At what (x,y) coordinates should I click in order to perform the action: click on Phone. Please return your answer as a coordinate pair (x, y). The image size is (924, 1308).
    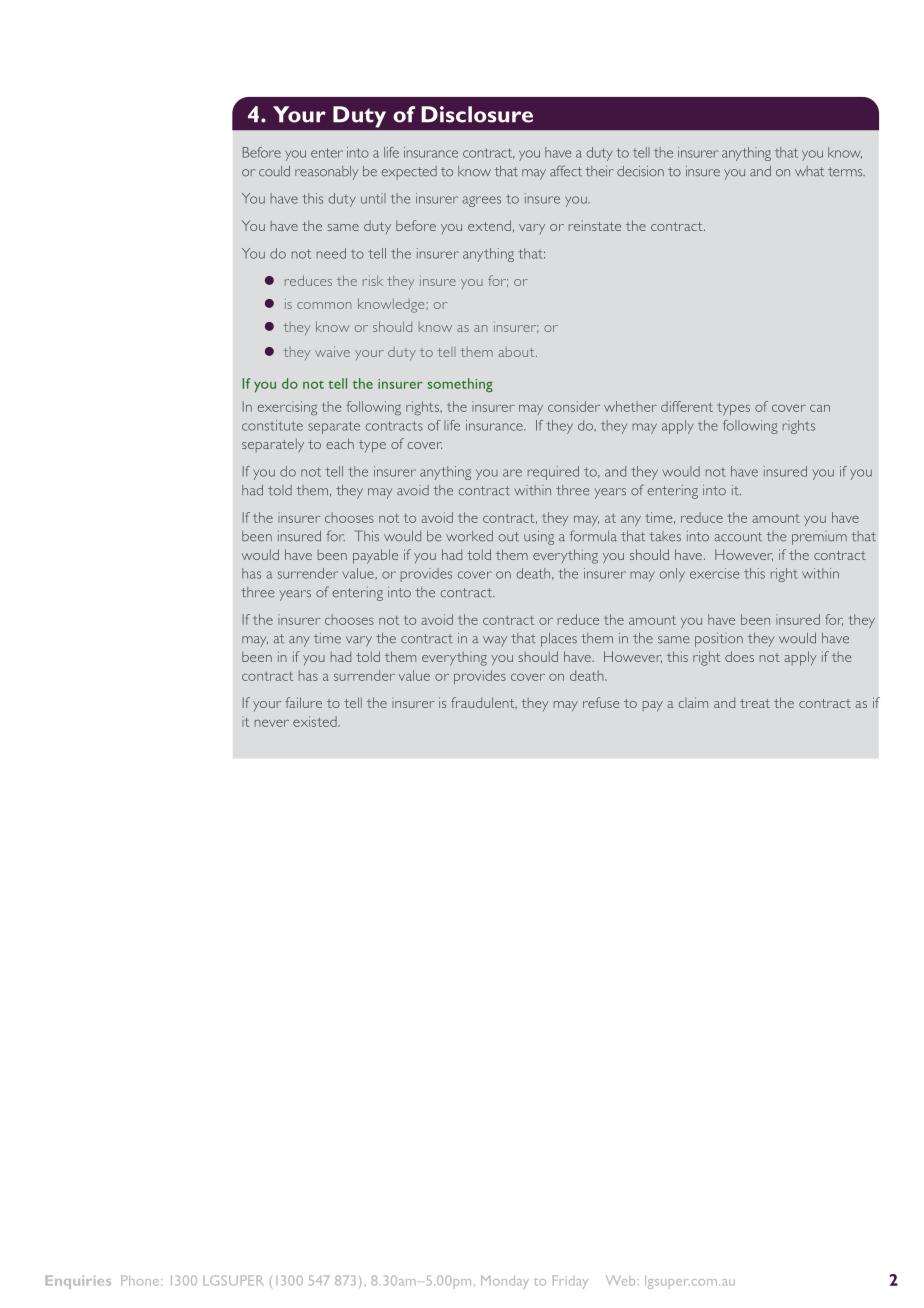
    Looking at the image, I should click on (140, 1280).
